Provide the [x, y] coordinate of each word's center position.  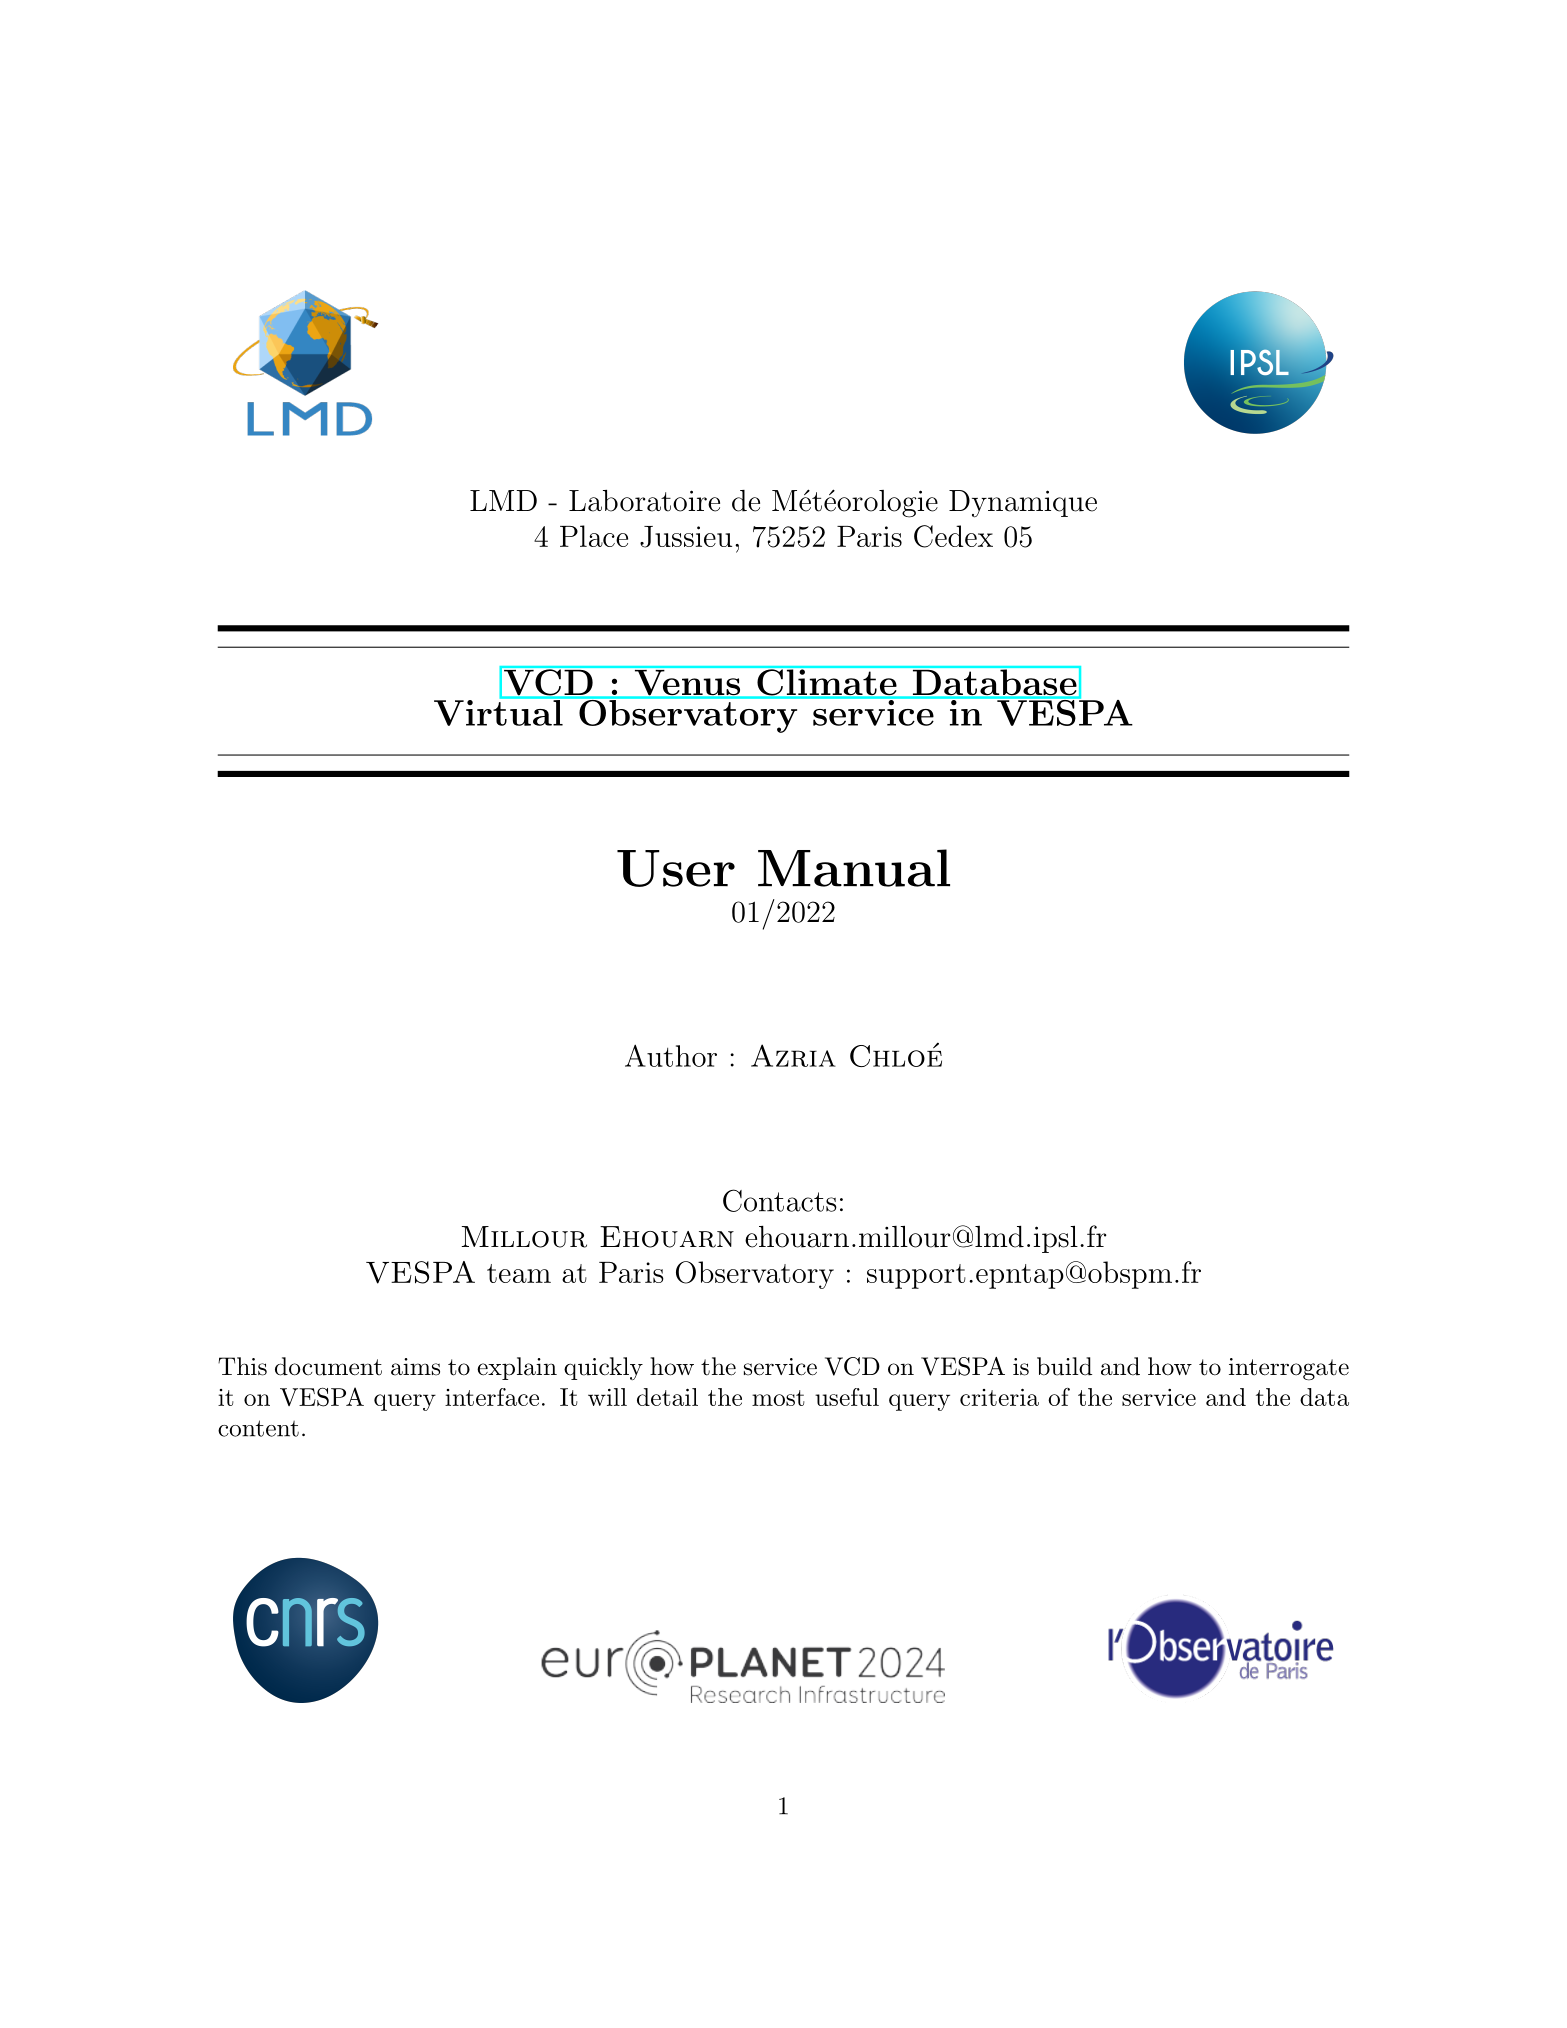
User [676, 868]
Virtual [499, 712]
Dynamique [1023, 504]
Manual [854, 868]
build [1064, 1366]
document [328, 1366]
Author [671, 1055]
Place [594, 536]
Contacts [780, 1200]
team [519, 1273]
